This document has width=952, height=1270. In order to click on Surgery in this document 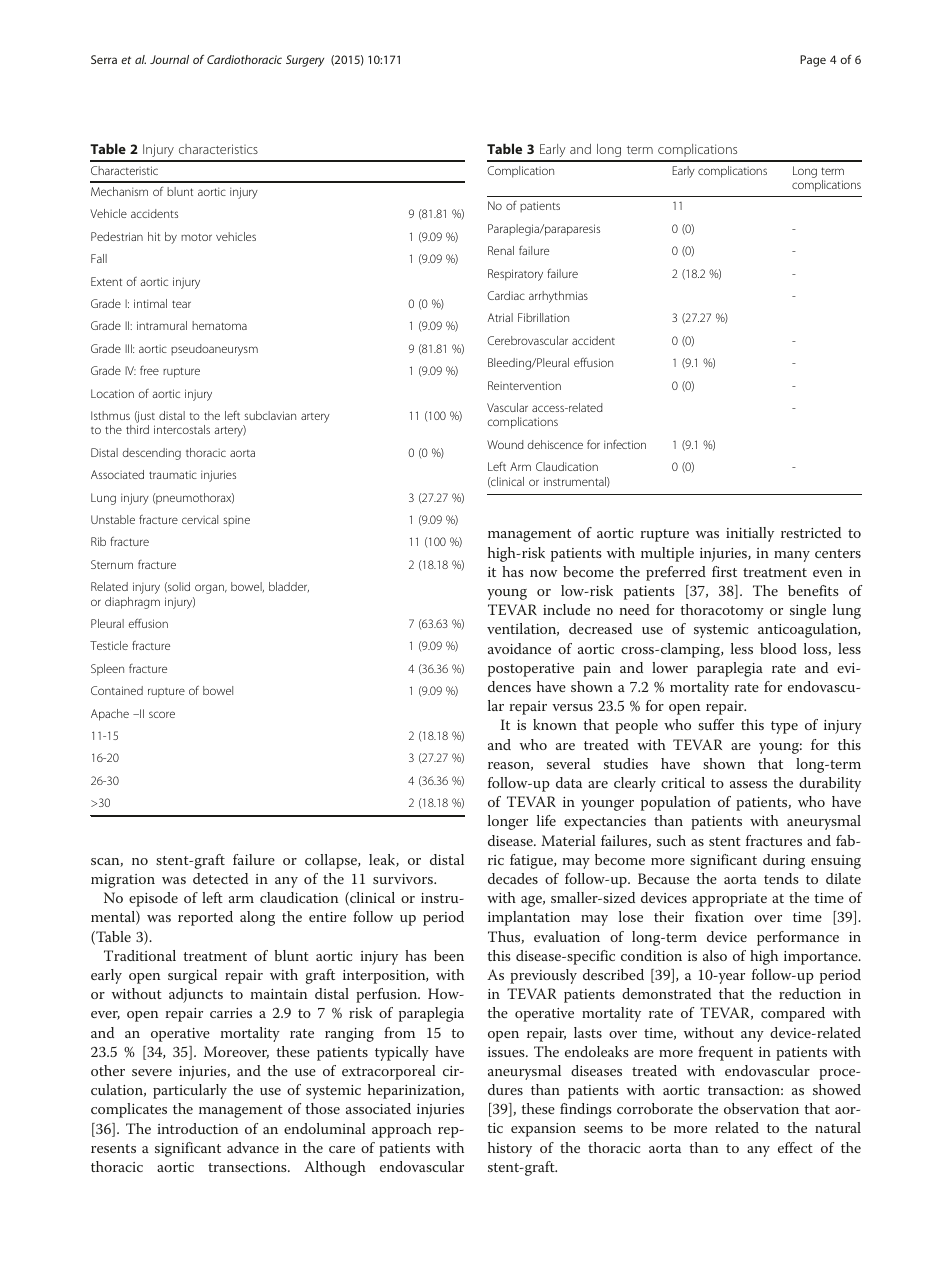, I will do `click(305, 61)`.
